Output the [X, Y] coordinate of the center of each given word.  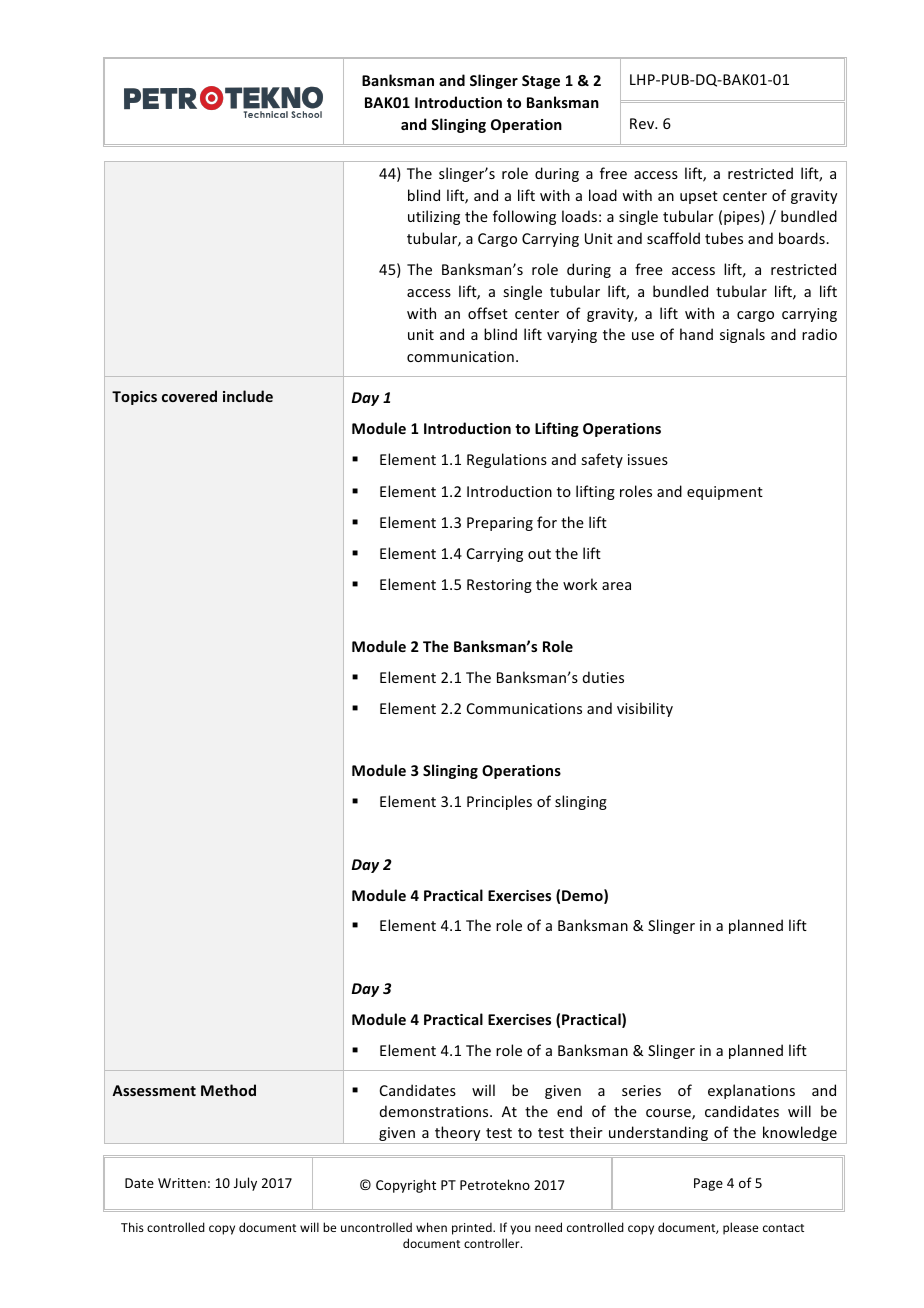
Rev [643, 123]
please [740, 1228]
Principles [499, 802]
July [245, 1184]
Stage [541, 82]
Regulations [507, 460]
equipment [725, 493]
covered [189, 396]
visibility [645, 709]
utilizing [434, 217]
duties [603, 677]
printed [473, 1228]
